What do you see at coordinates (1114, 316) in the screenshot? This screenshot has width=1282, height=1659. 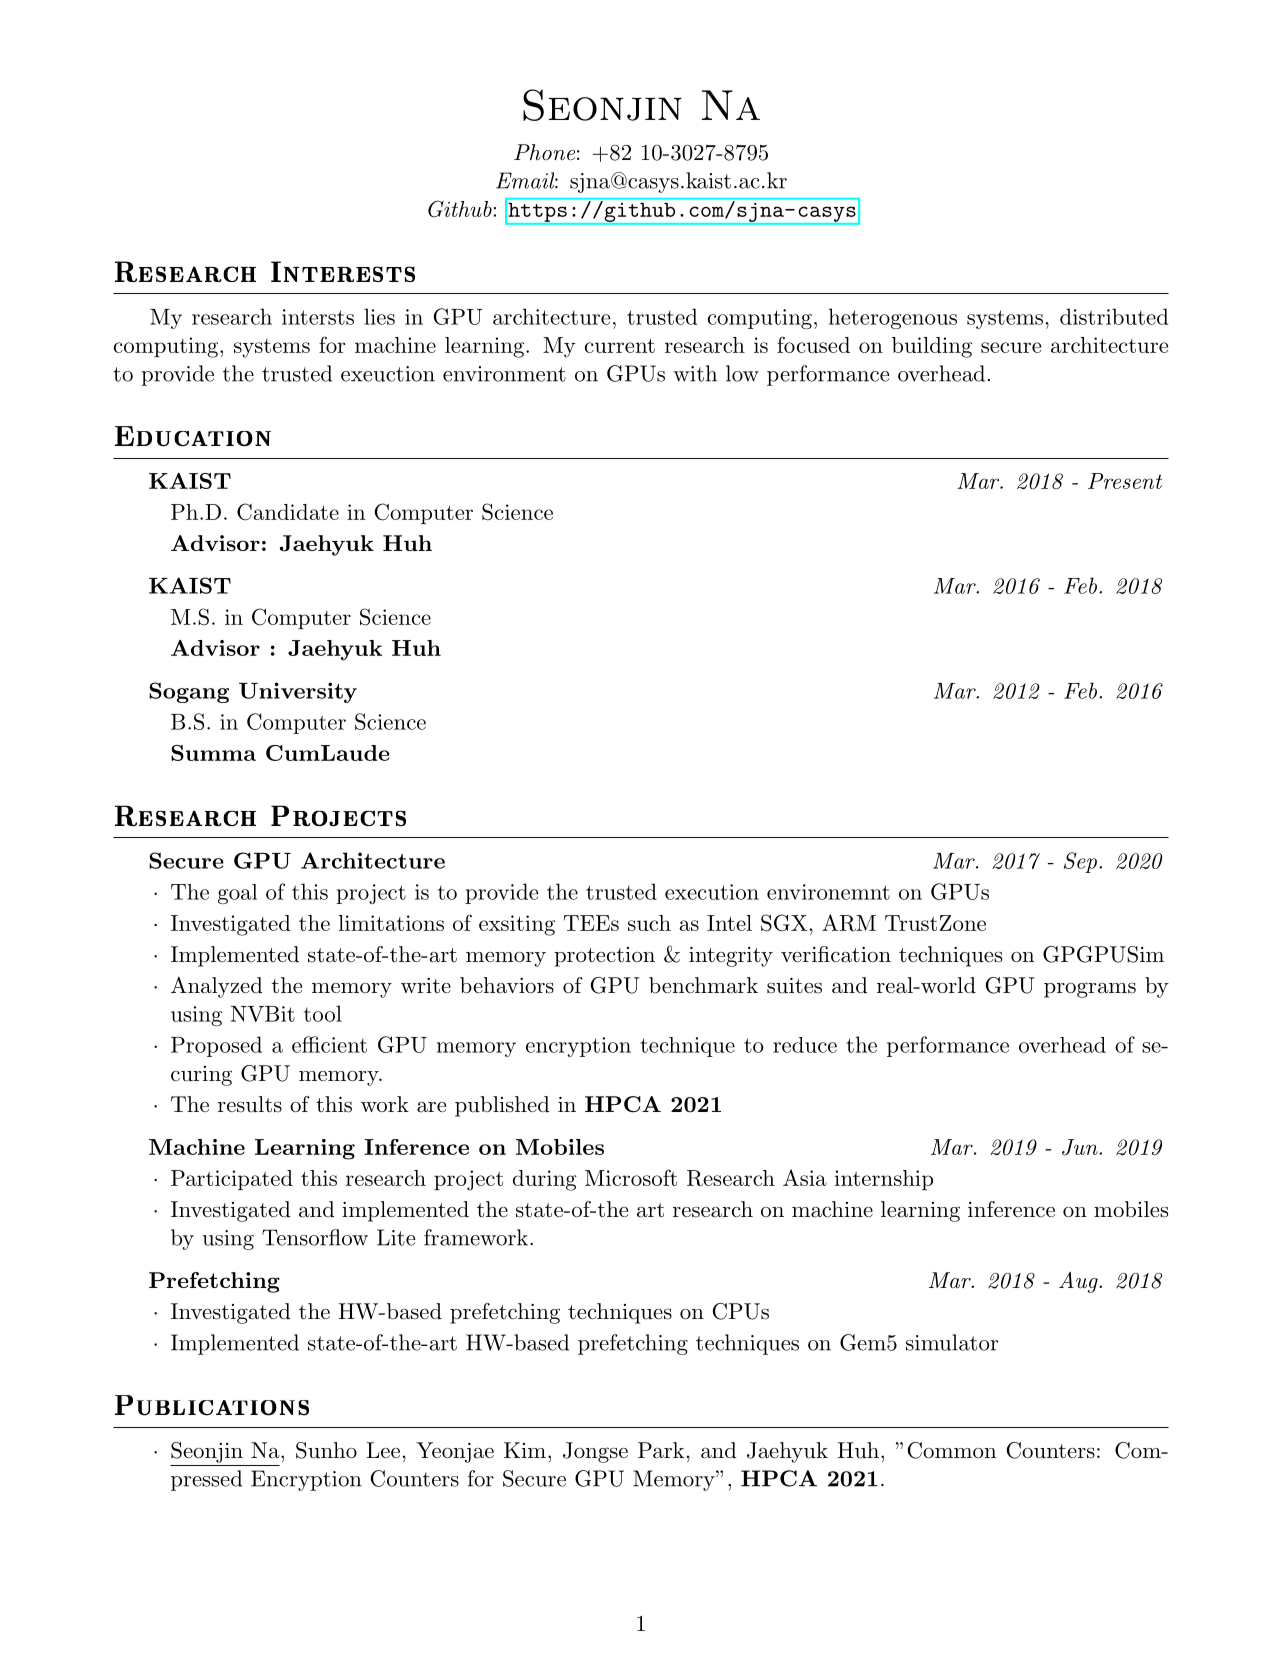 I see `distributed` at bounding box center [1114, 316].
